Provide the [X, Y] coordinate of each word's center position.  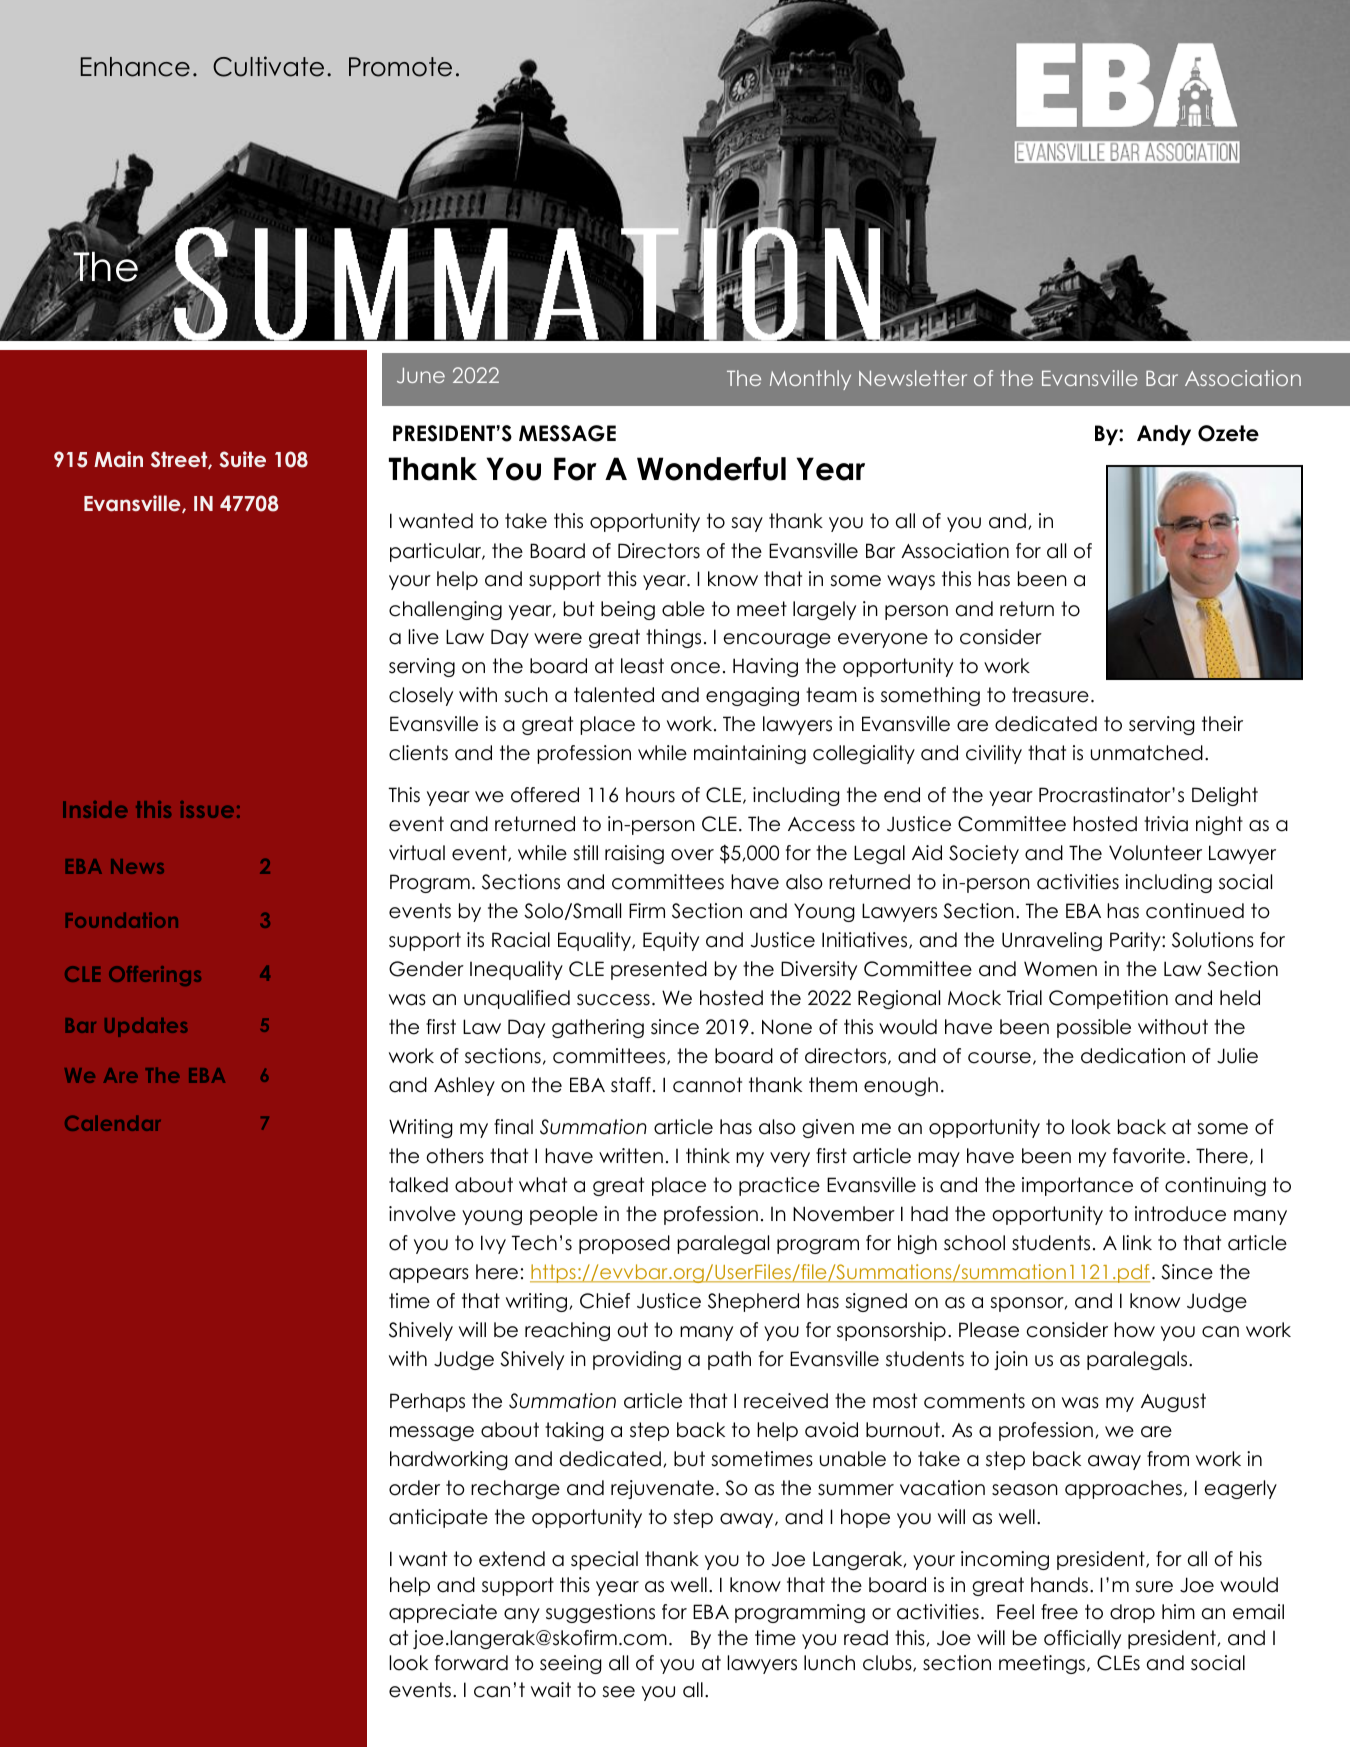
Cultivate [268, 66]
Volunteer [1155, 853]
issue [207, 809]
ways [911, 582]
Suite [242, 459]
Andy [1164, 435]
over [692, 855]
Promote [400, 67]
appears [429, 1275]
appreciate [443, 1613]
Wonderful [711, 469]
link [1137, 1242]
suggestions [600, 1613]
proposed [624, 1244]
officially [1082, 1639]
